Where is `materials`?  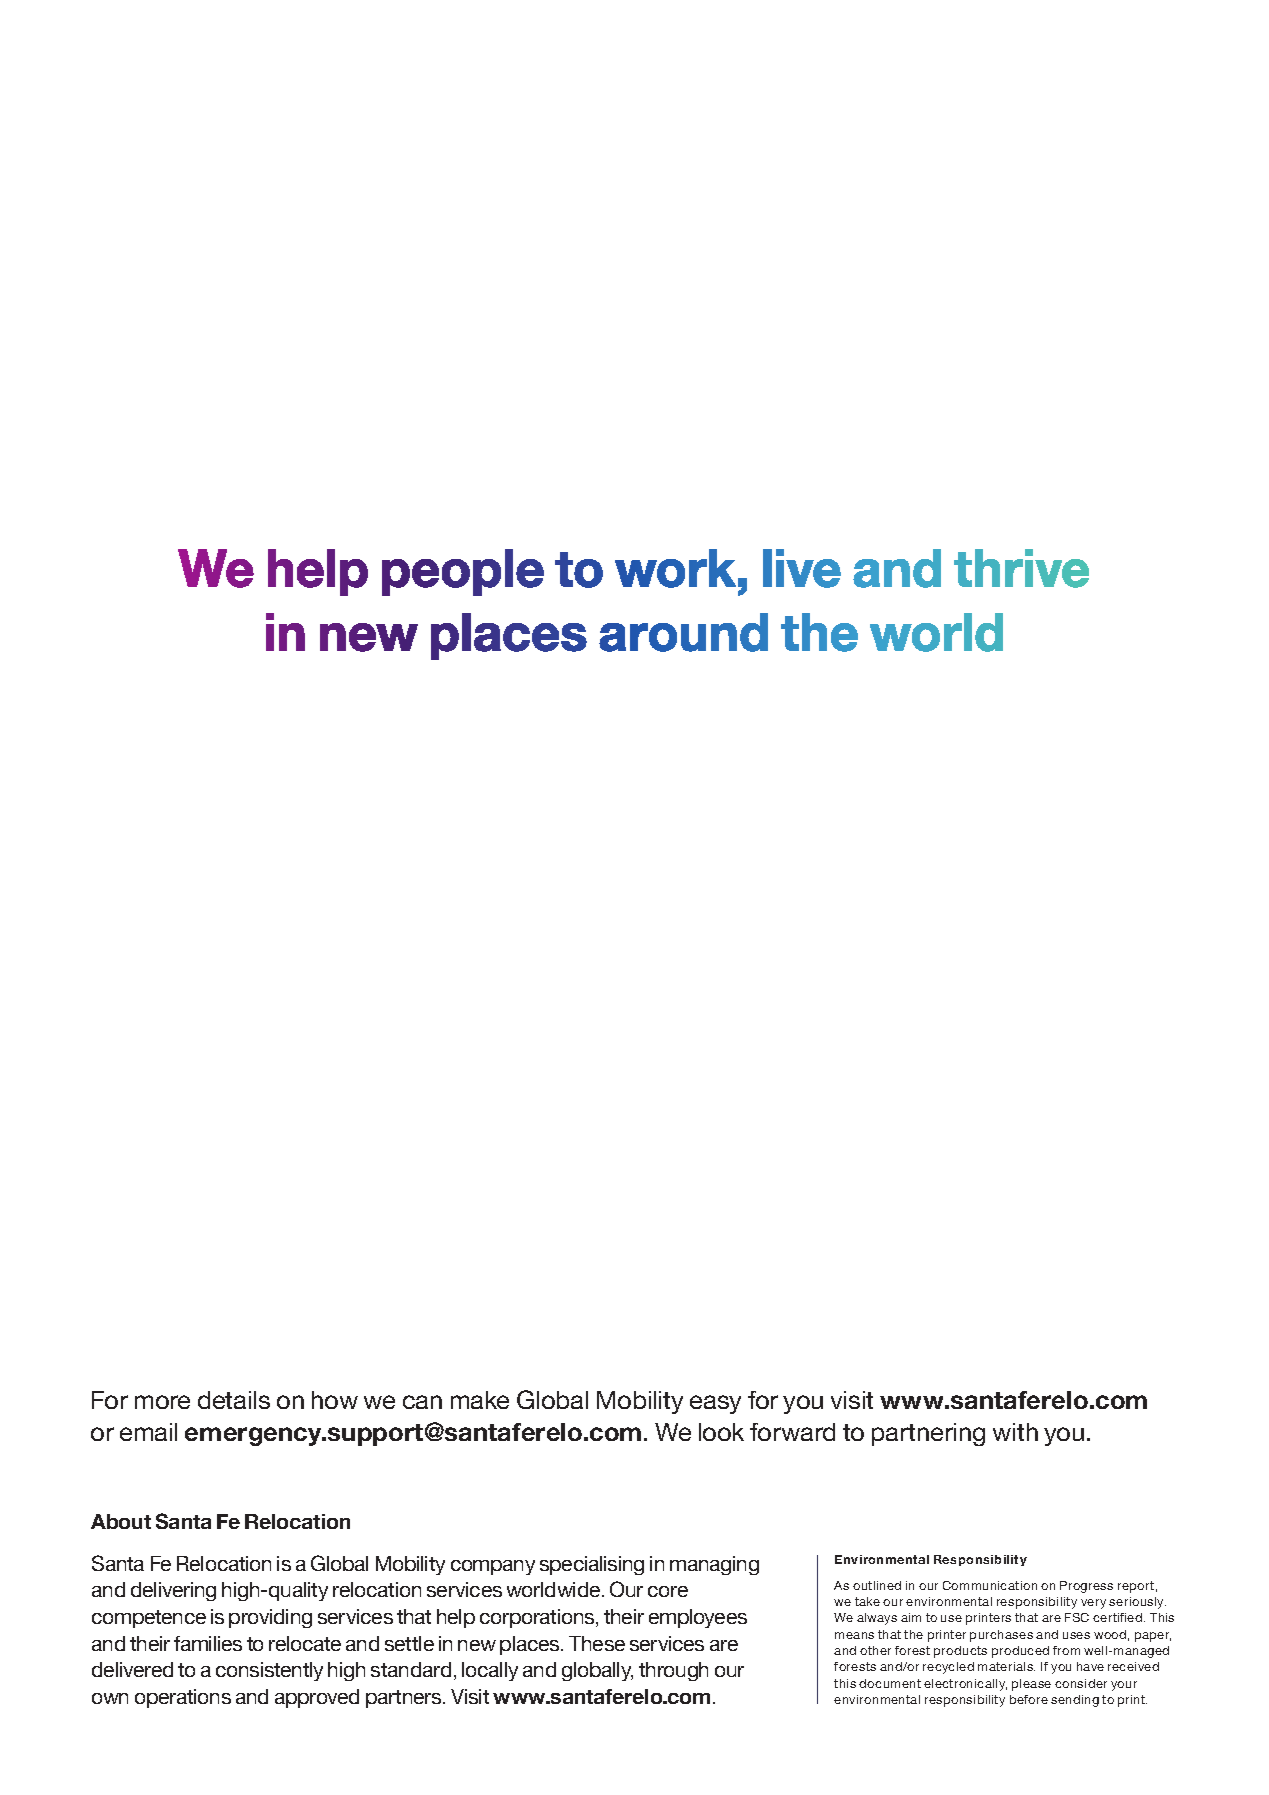 materials is located at coordinates (1006, 1666).
